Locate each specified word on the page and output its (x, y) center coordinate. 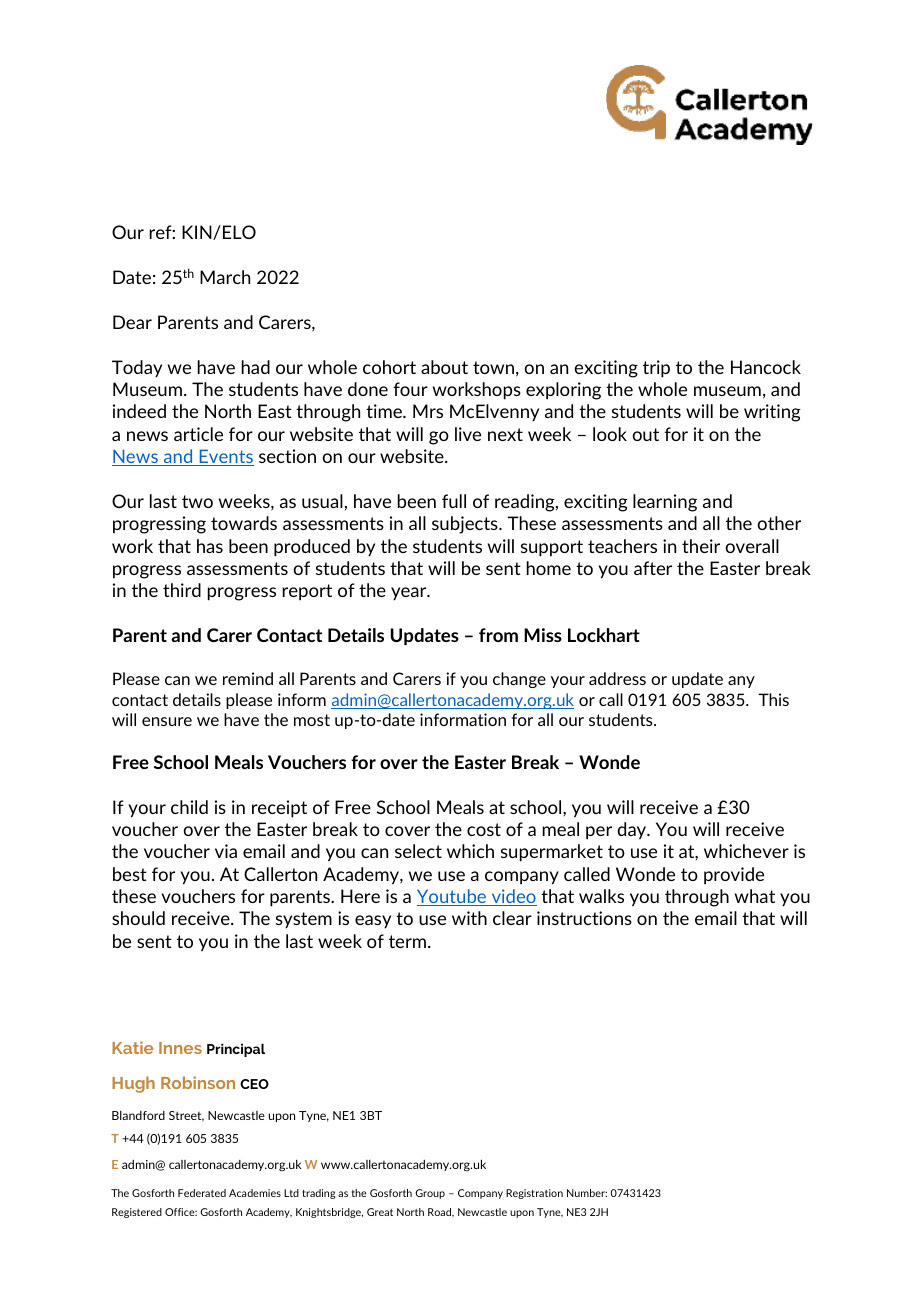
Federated (202, 1193)
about (444, 367)
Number (587, 1193)
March (225, 277)
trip (656, 369)
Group (430, 1194)
